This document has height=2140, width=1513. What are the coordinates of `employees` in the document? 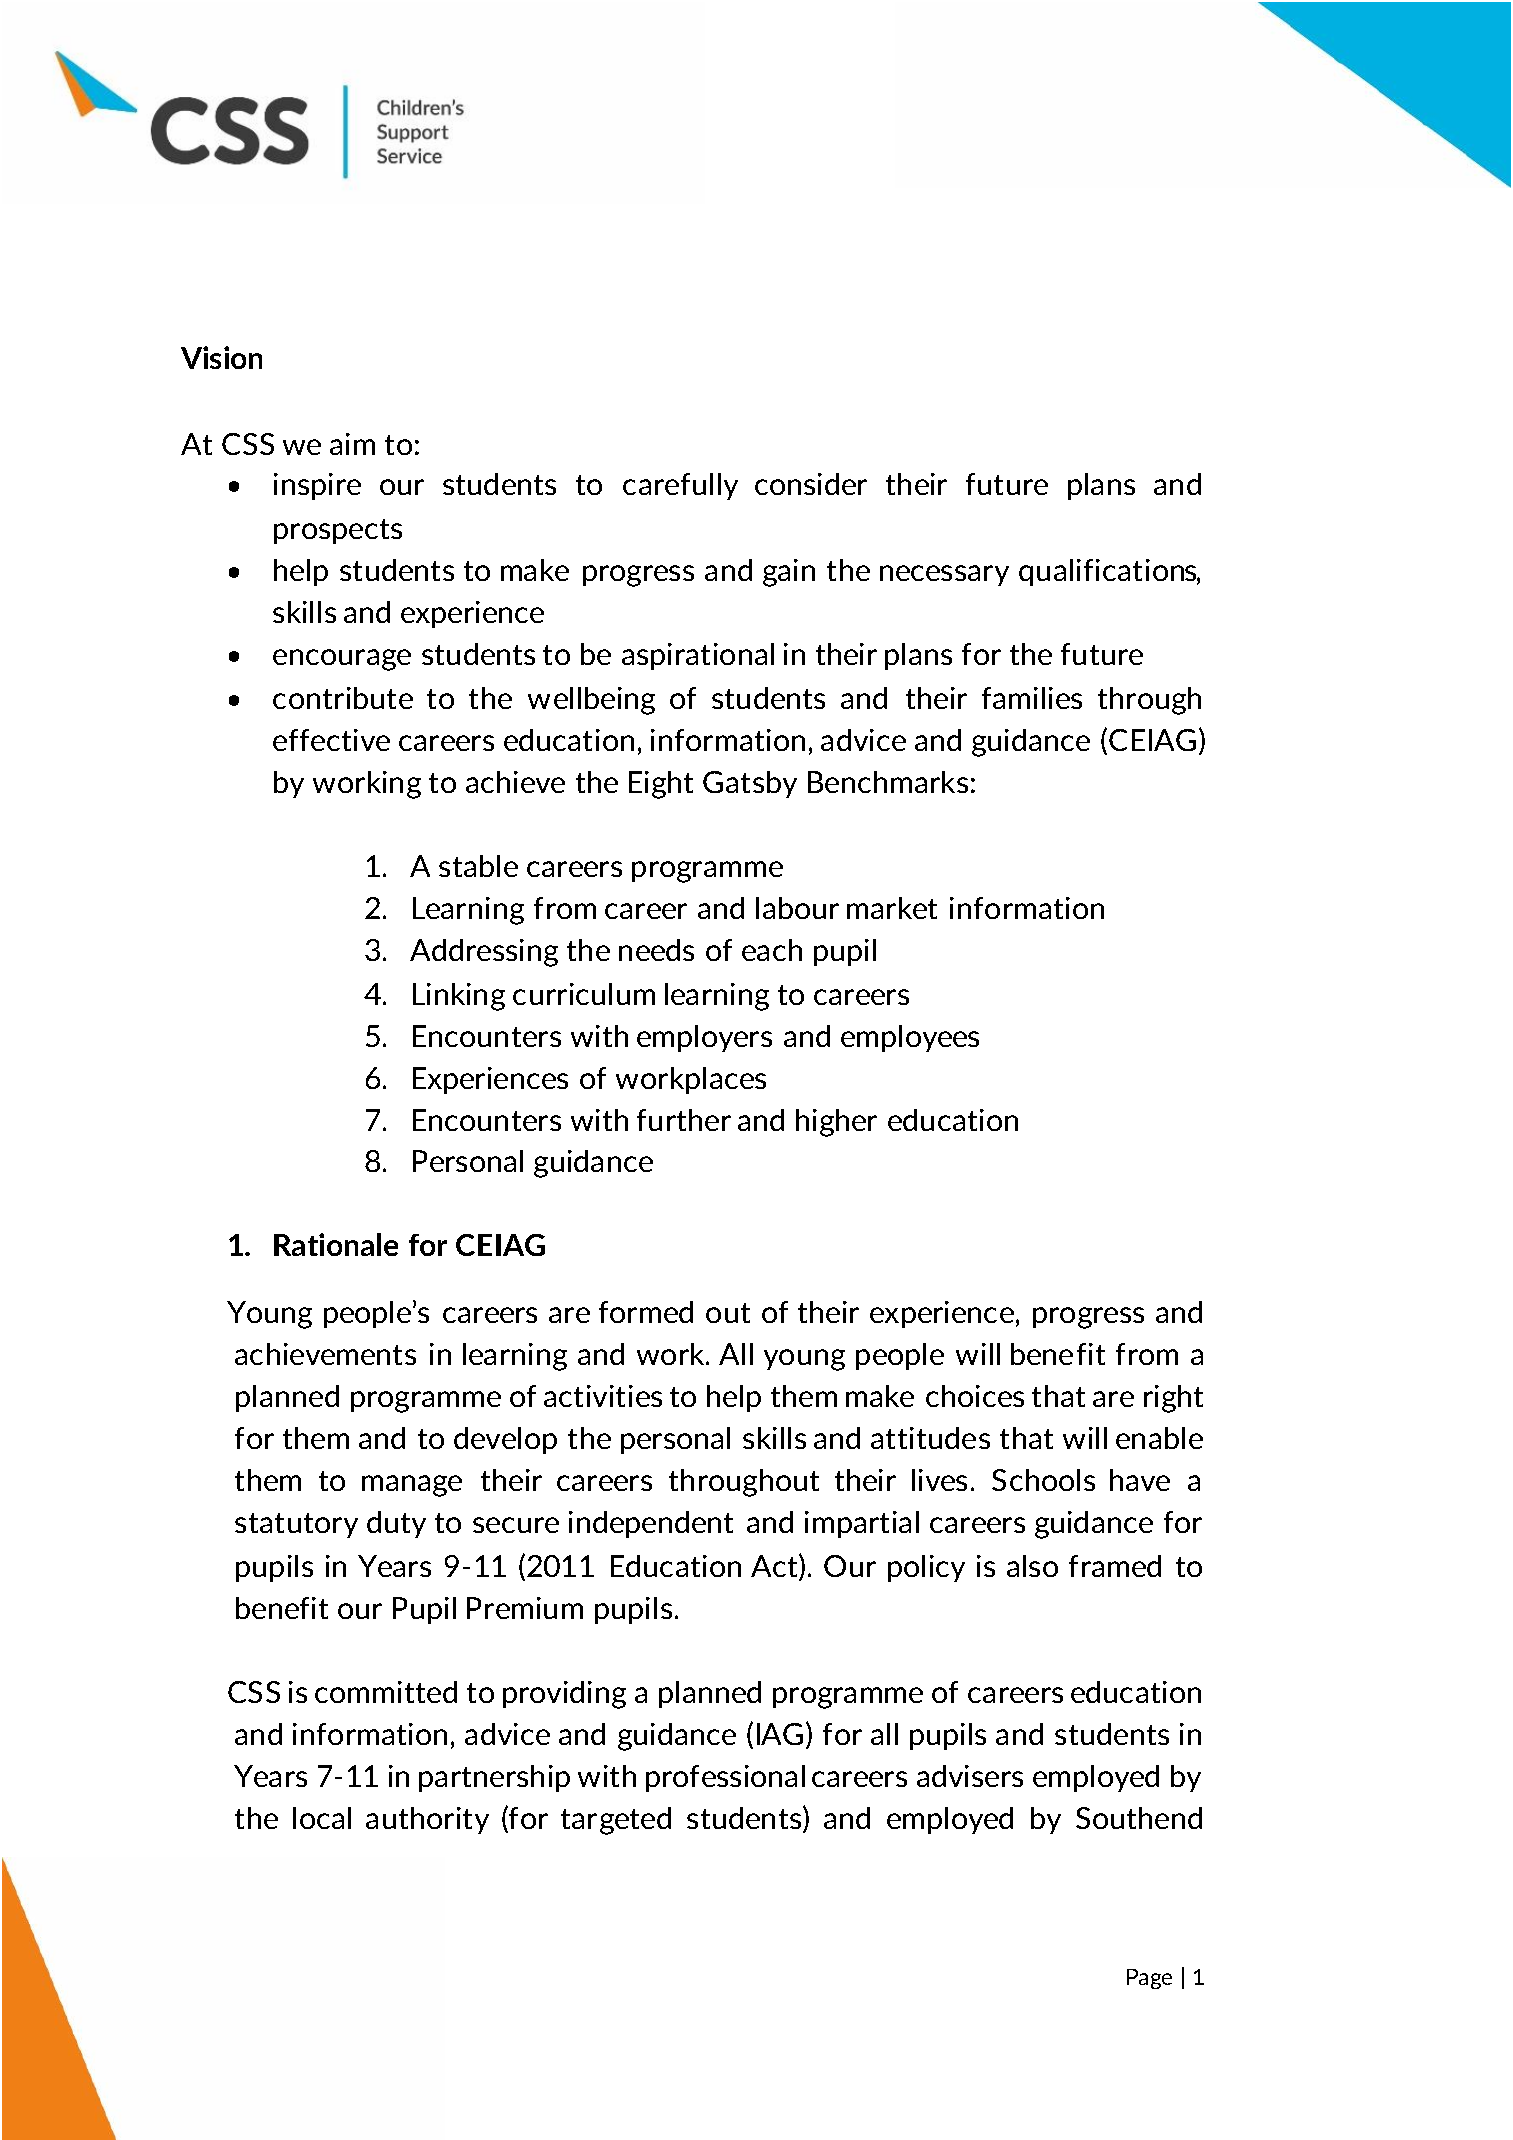 It's located at (910, 1038).
